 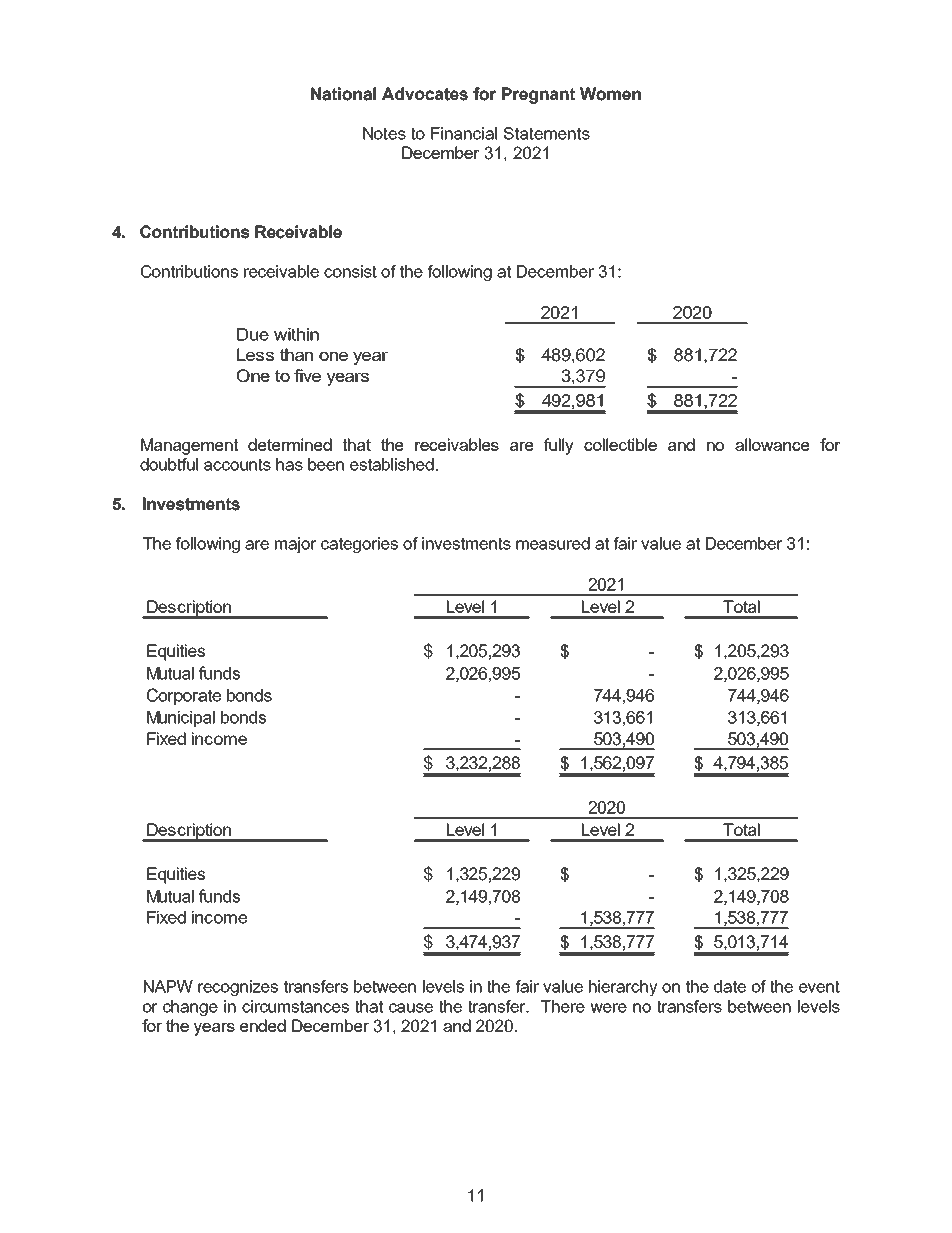 What do you see at coordinates (238, 988) in the page?
I see `recognizes` at bounding box center [238, 988].
